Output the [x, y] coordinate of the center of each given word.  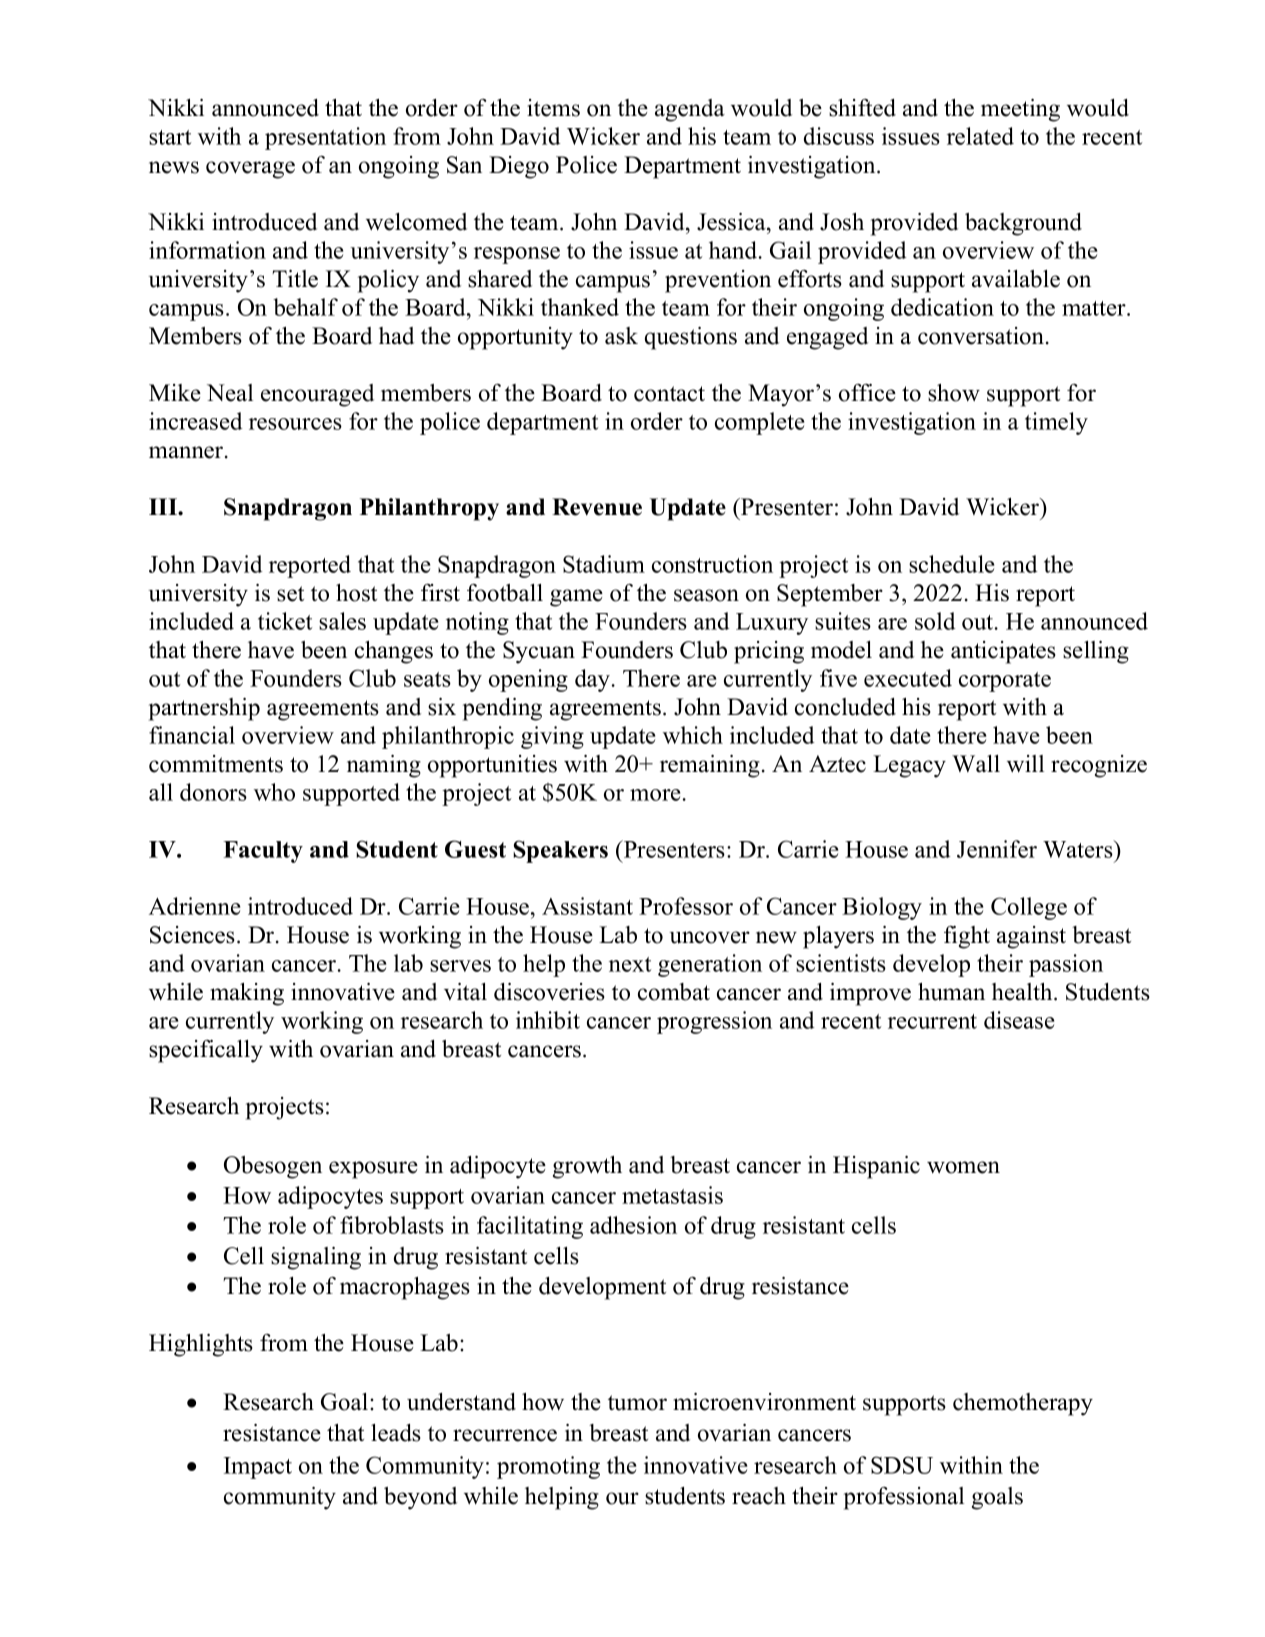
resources [295, 424]
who [274, 792]
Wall [976, 763]
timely [1056, 423]
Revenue [597, 507]
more [656, 795]
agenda [690, 110]
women [963, 1167]
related [980, 136]
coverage [250, 170]
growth [587, 1167]
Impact [258, 1468]
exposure [373, 1170]
